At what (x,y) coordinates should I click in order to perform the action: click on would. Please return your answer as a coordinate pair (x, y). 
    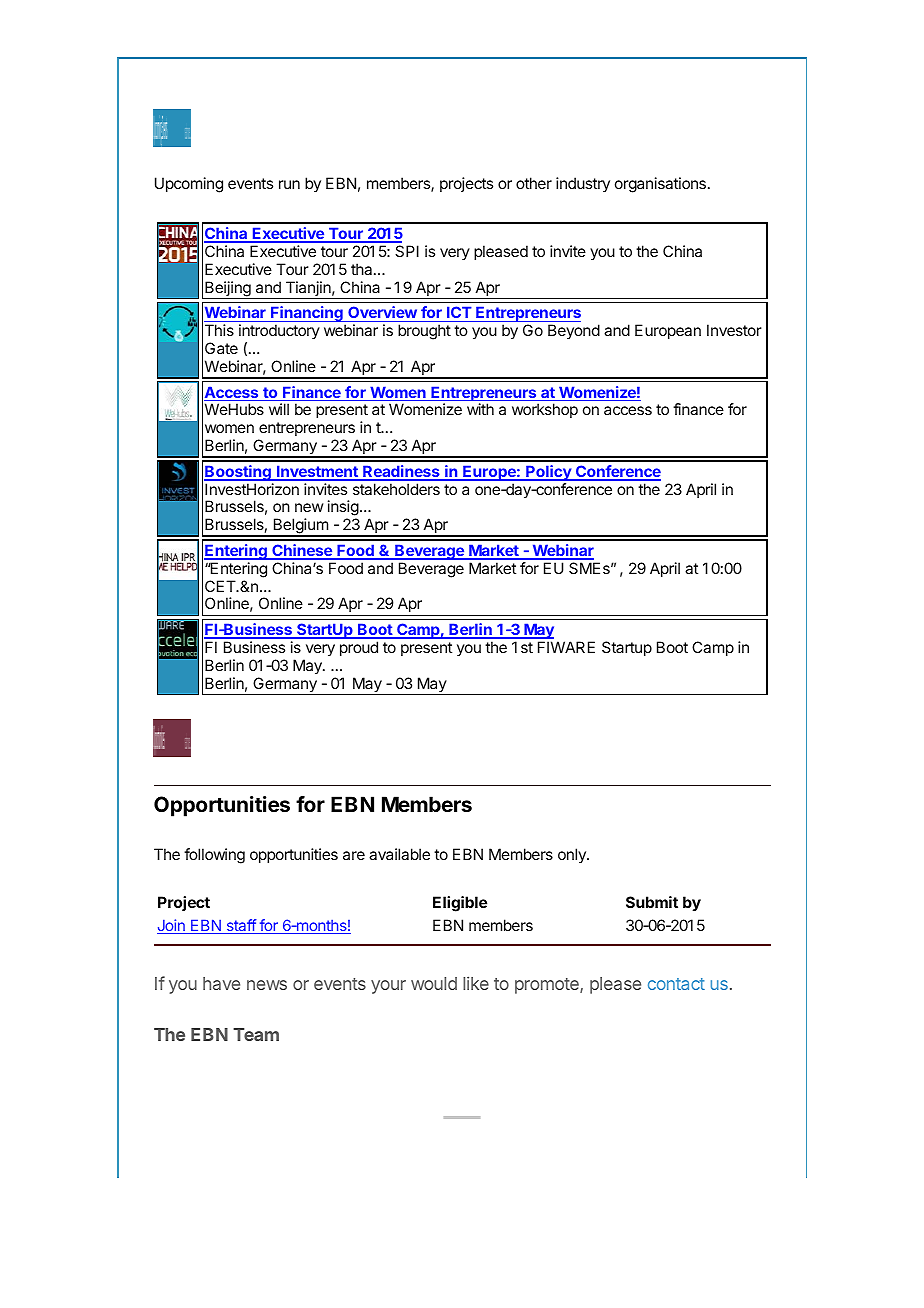
    Looking at the image, I should click on (434, 983).
